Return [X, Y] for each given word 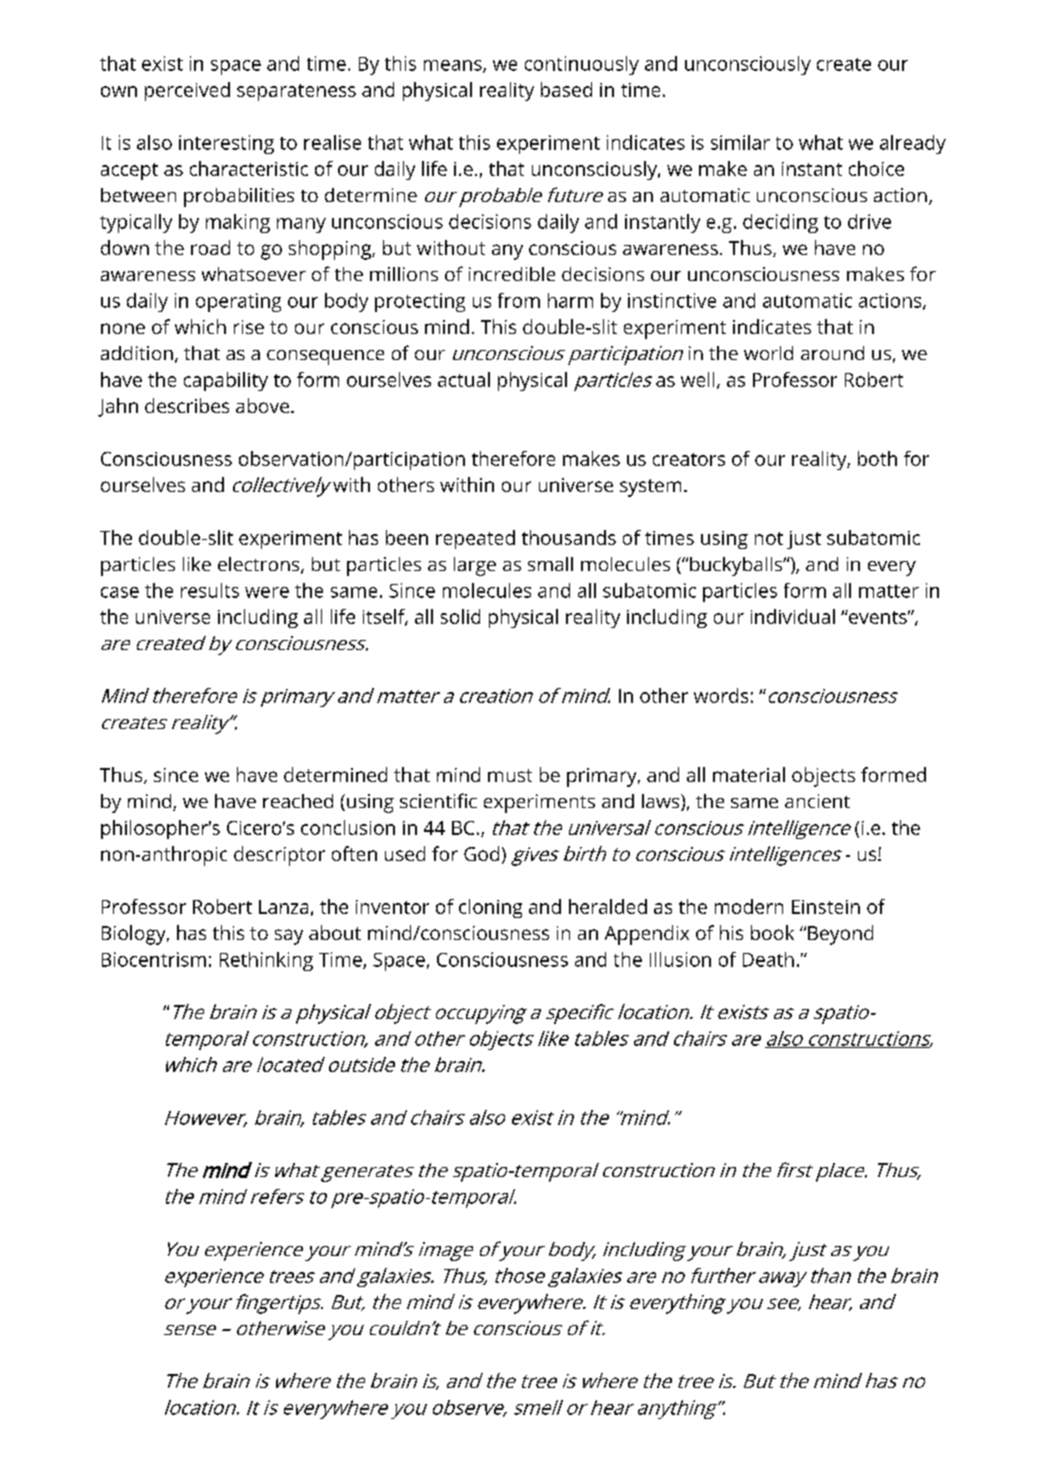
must [510, 775]
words [721, 695]
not [769, 538]
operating [238, 302]
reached [298, 801]
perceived [187, 91]
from [519, 300]
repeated [475, 539]
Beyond [840, 935]
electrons [260, 565]
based [566, 89]
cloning [490, 908]
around [832, 353]
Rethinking [266, 961]
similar [740, 142]
